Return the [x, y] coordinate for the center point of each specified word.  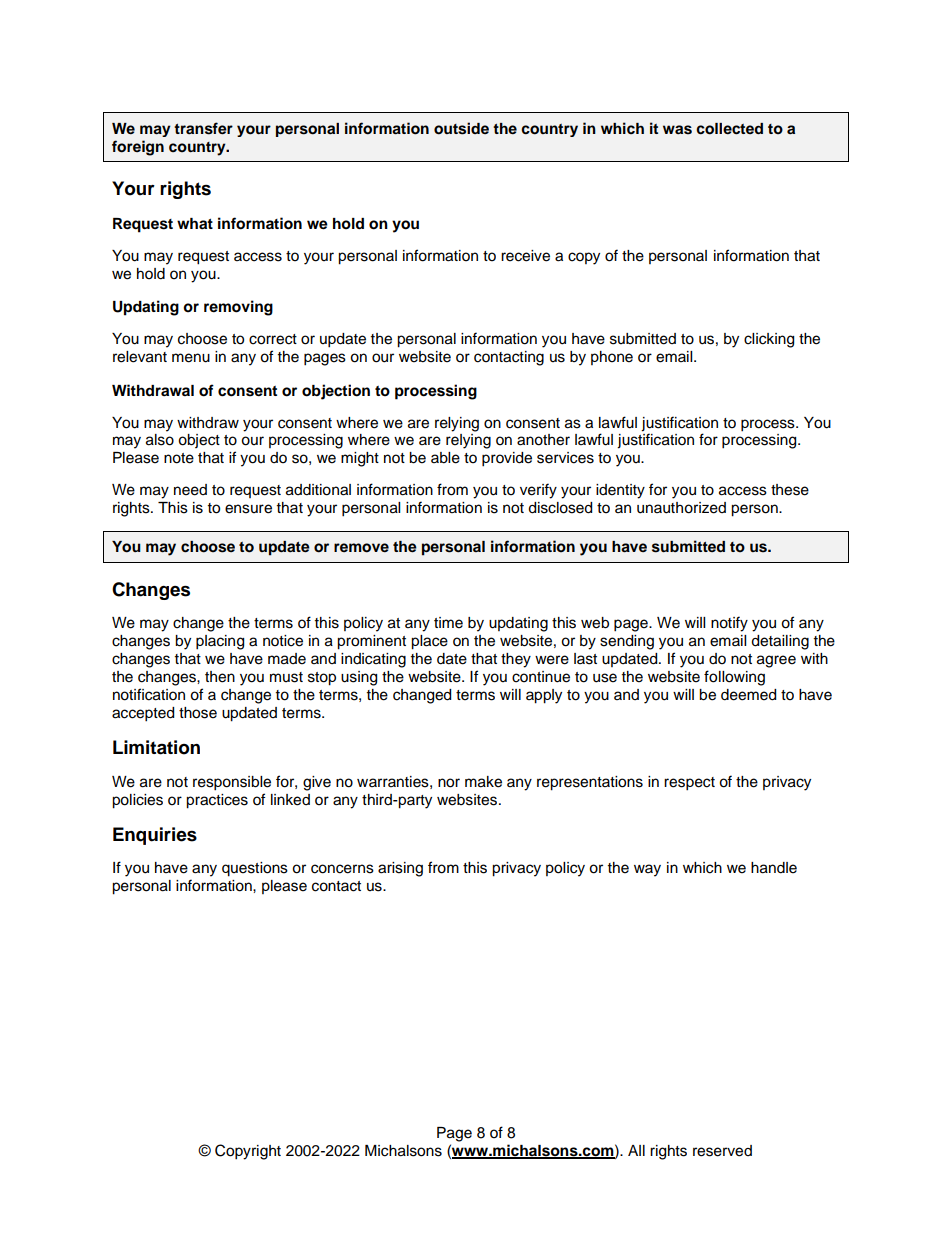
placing [220, 642]
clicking [769, 340]
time [448, 623]
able [445, 458]
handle [774, 868]
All [636, 1150]
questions [255, 869]
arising [400, 869]
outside [461, 128]
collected [729, 129]
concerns [342, 869]
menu [191, 358]
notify [729, 624]
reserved [722, 1151]
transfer [203, 128]
